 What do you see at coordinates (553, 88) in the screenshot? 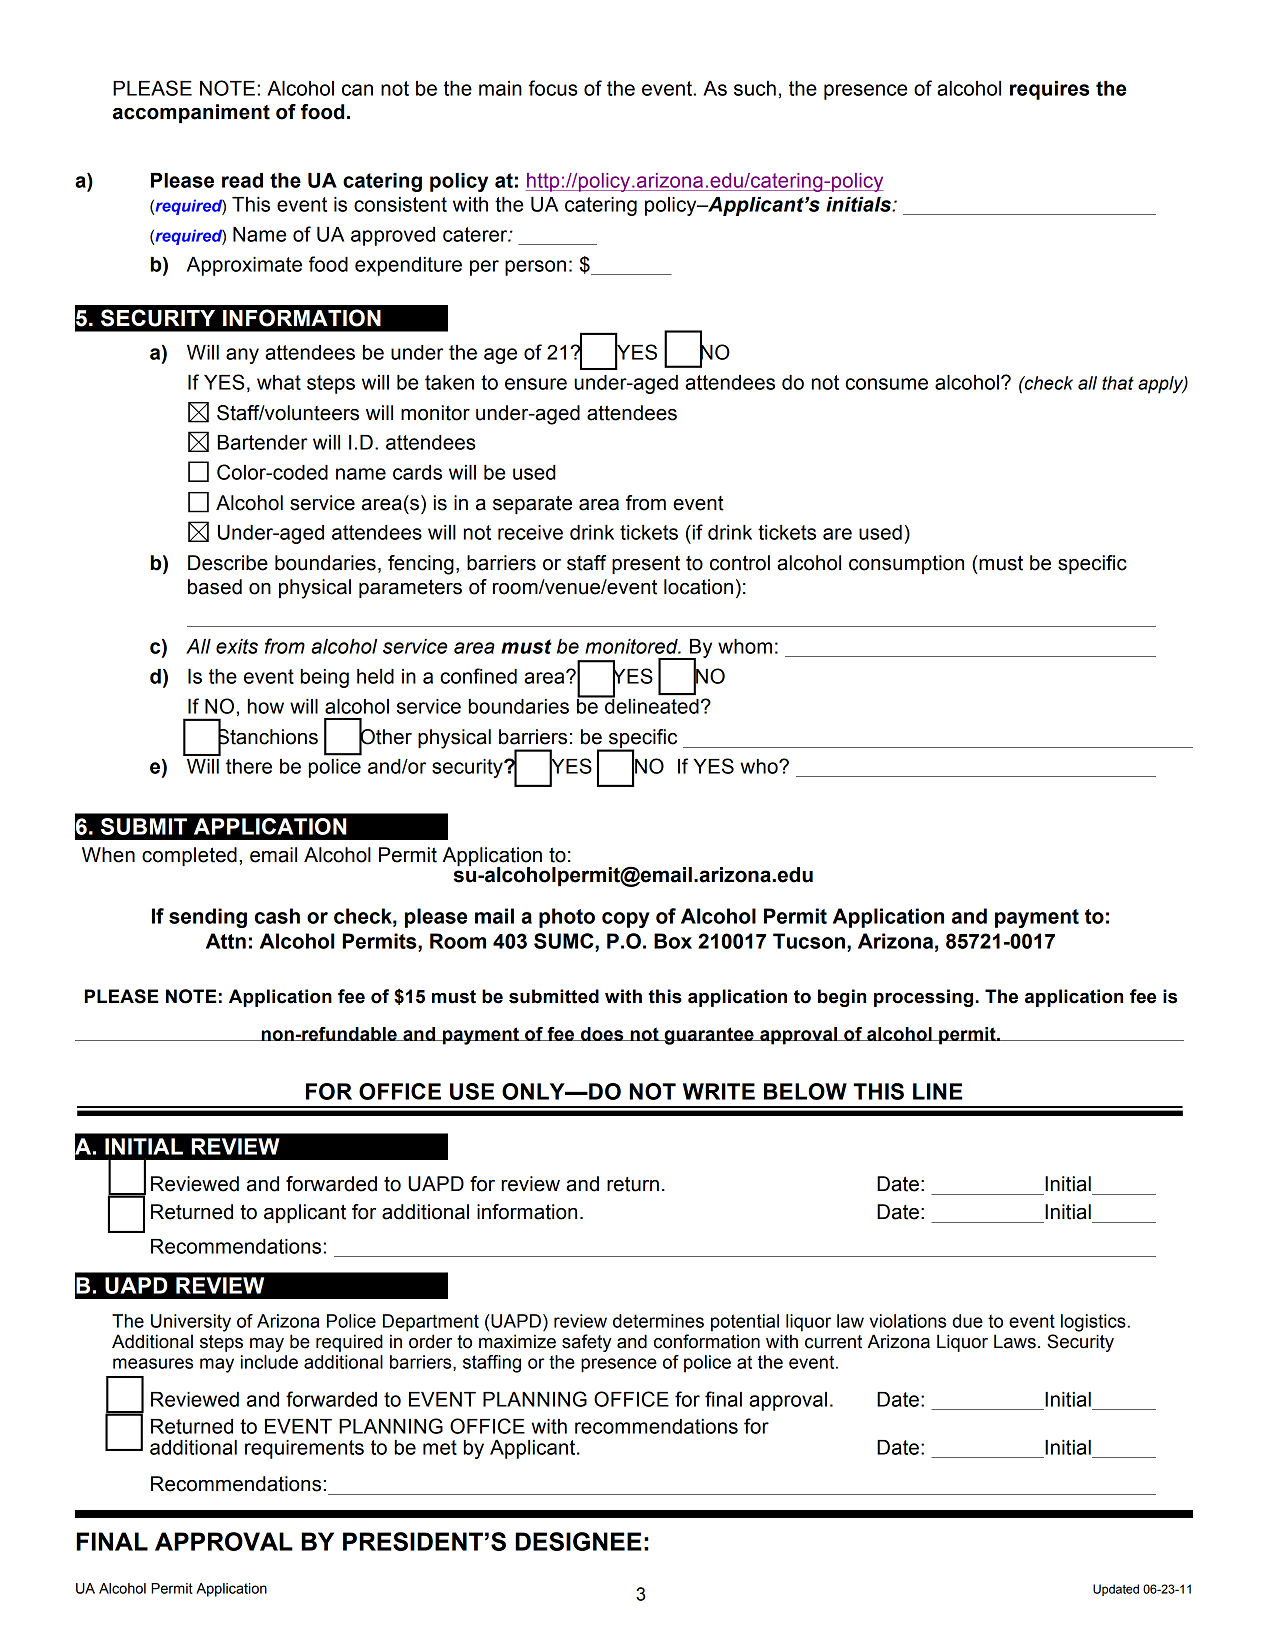
I see `focus` at bounding box center [553, 88].
